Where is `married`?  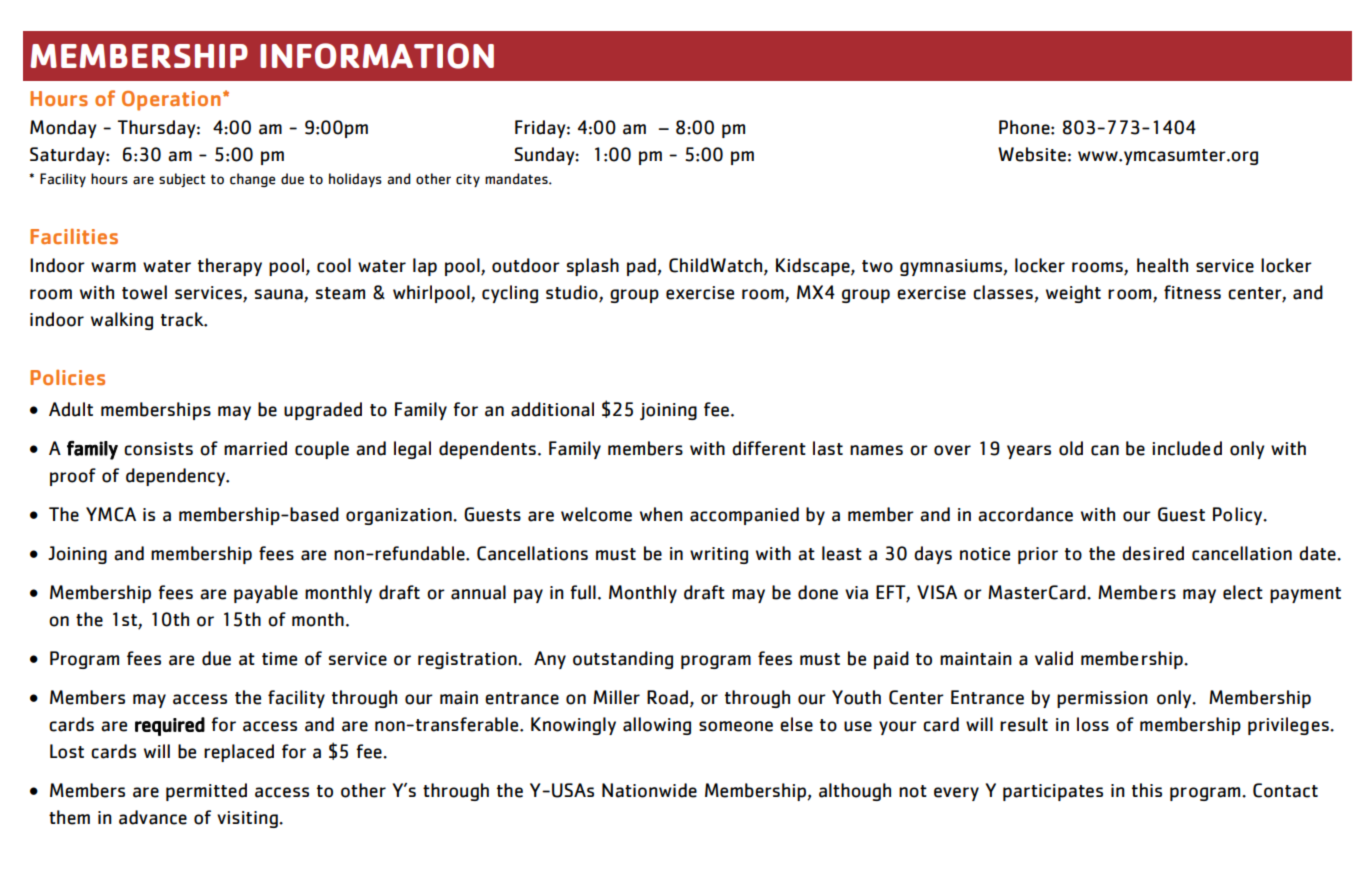 married is located at coordinates (255, 448).
